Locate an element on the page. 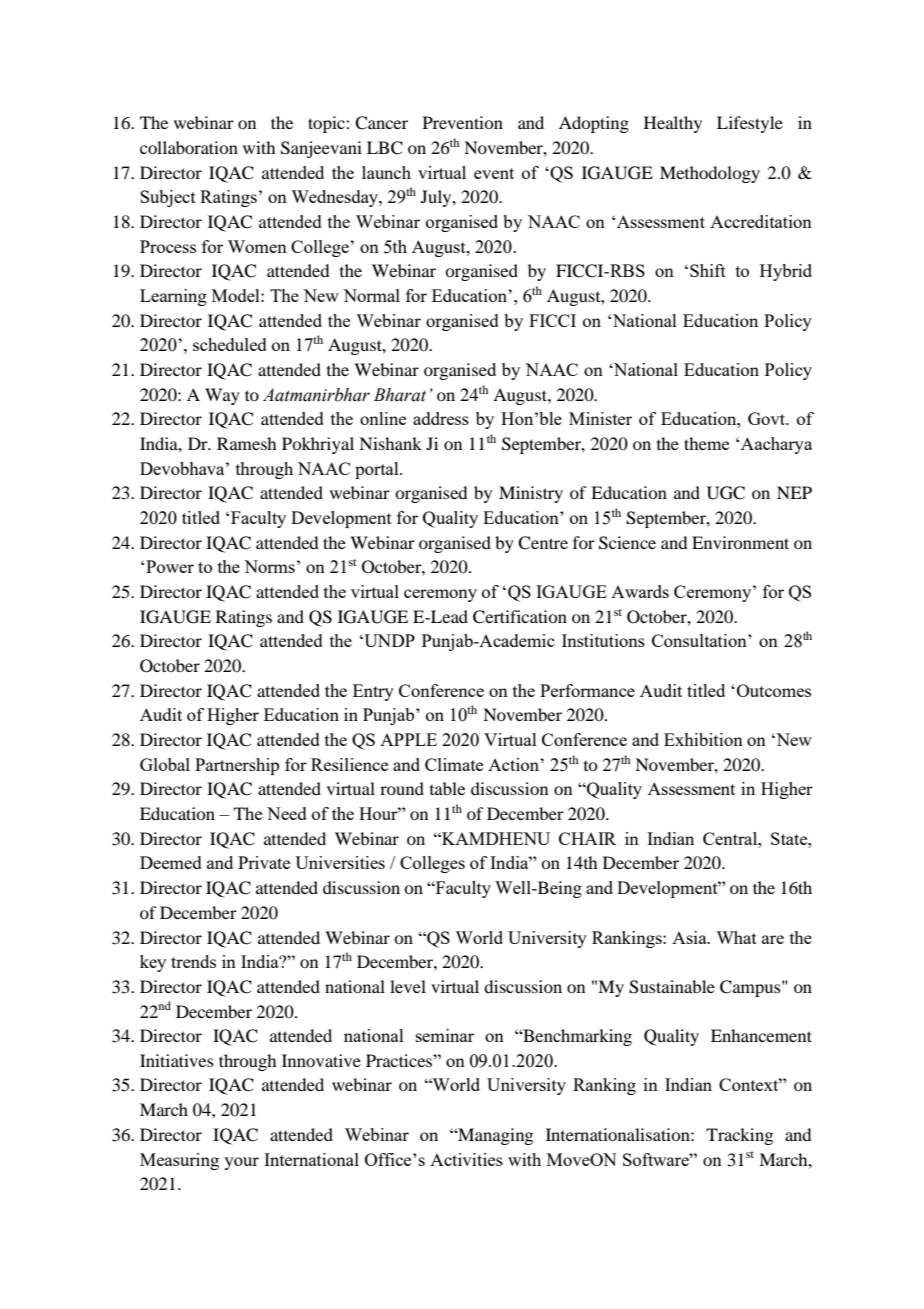  Methodology is located at coordinates (710, 174).
